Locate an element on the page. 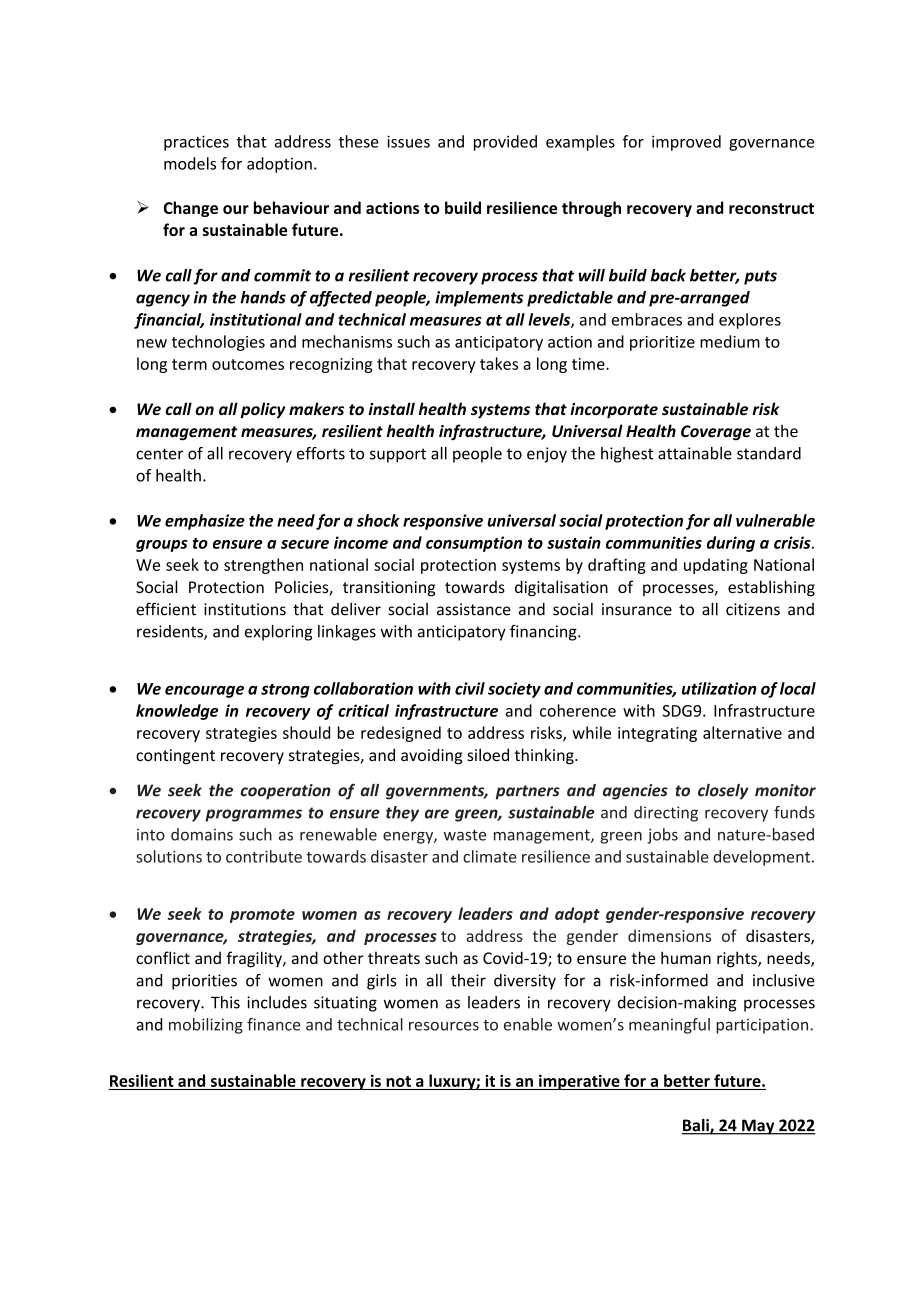 Image resolution: width=924 pixels, height=1308 pixels. models is located at coordinates (190, 163).
